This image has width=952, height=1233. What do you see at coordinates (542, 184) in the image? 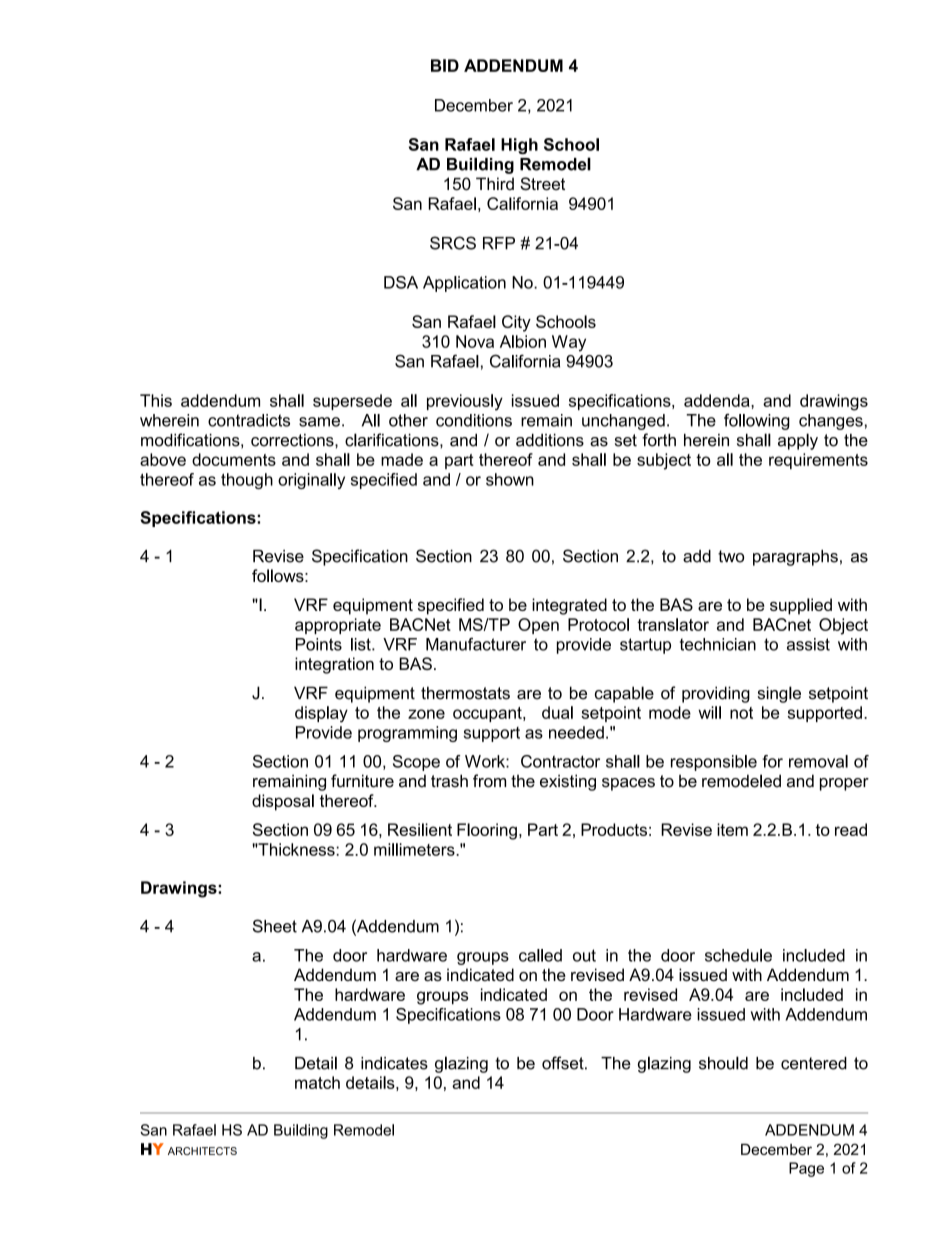
I see `Street` at bounding box center [542, 184].
